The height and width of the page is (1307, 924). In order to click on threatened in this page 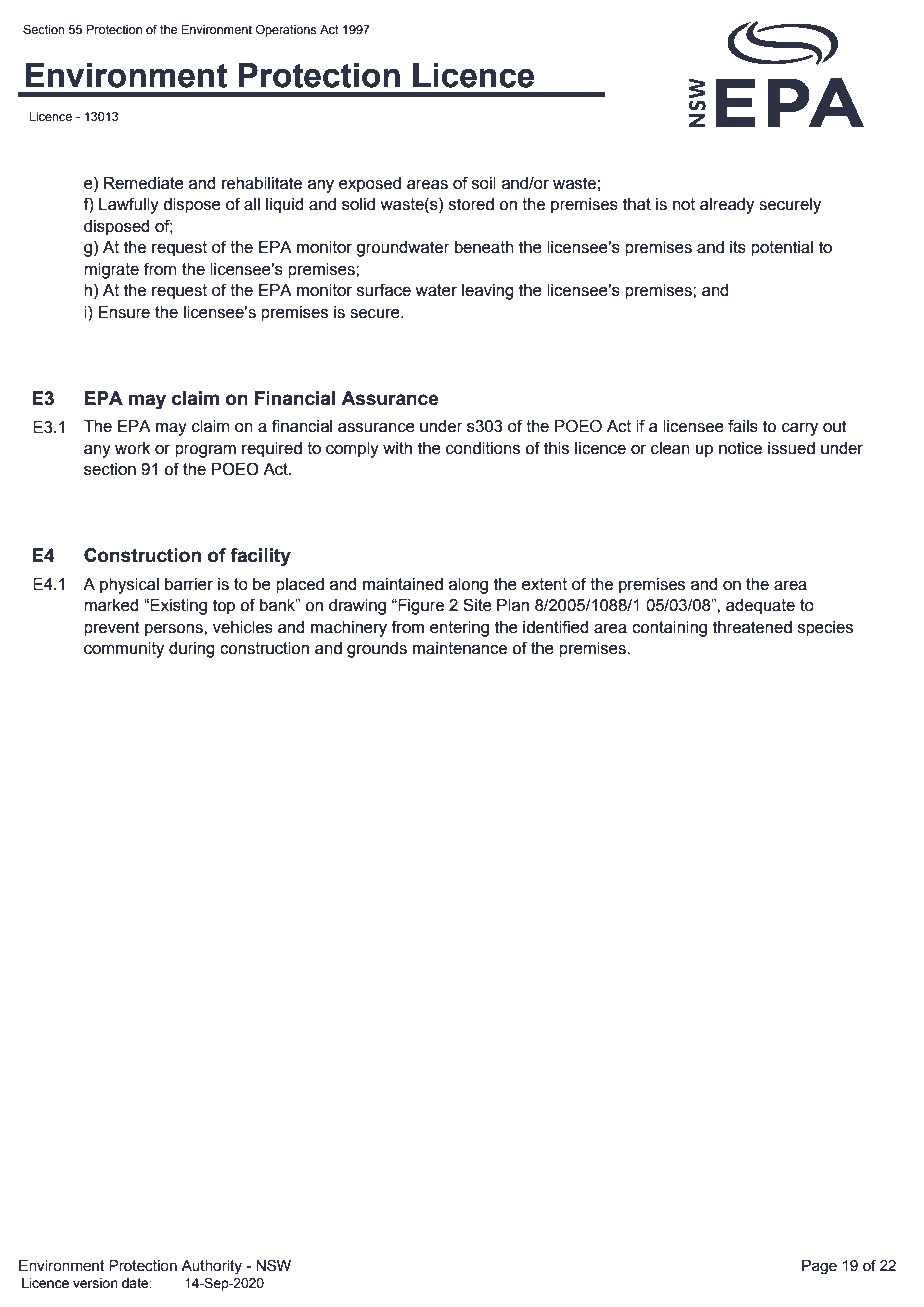, I will do `click(752, 627)`.
